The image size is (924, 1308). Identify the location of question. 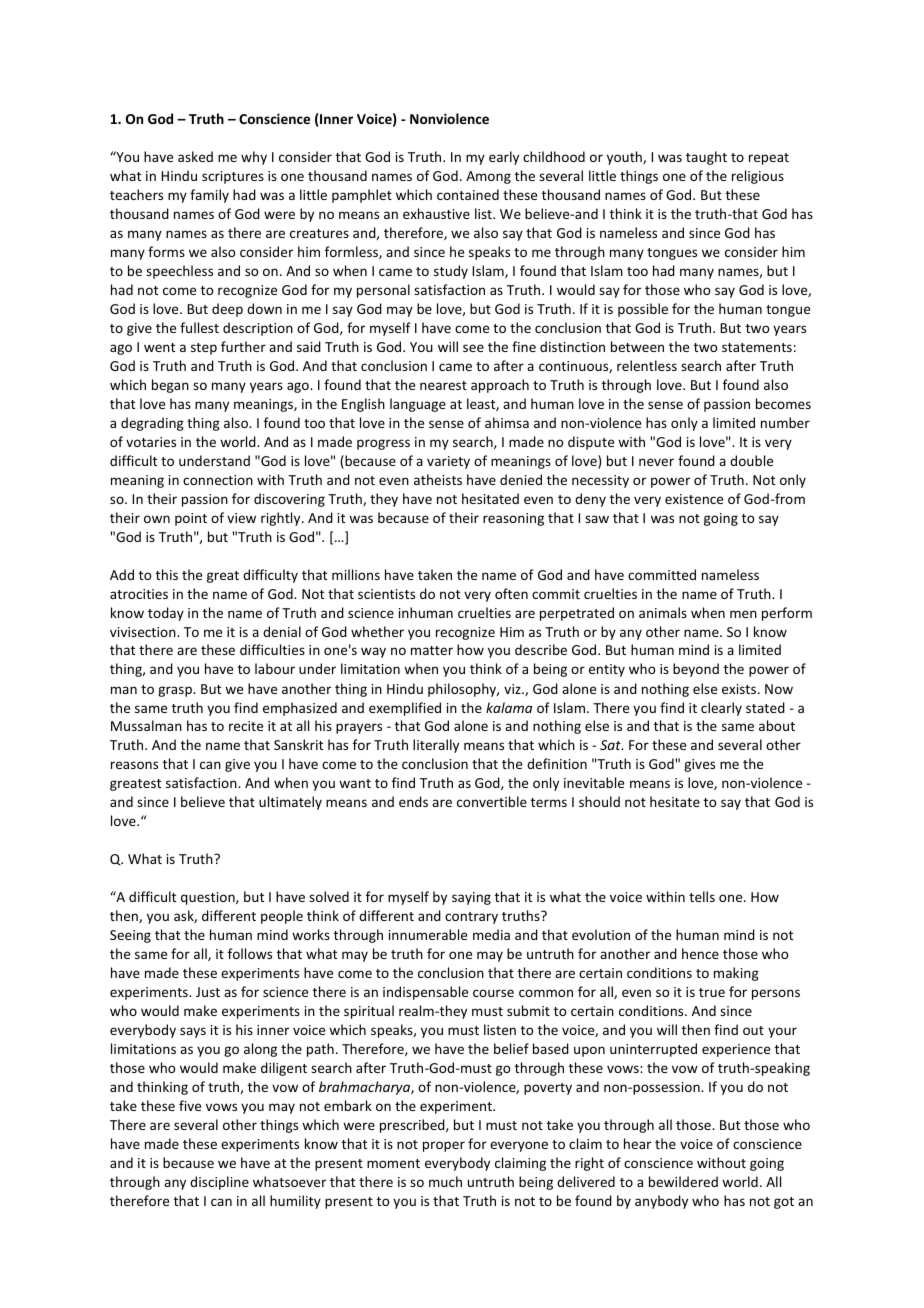
(209, 898).
